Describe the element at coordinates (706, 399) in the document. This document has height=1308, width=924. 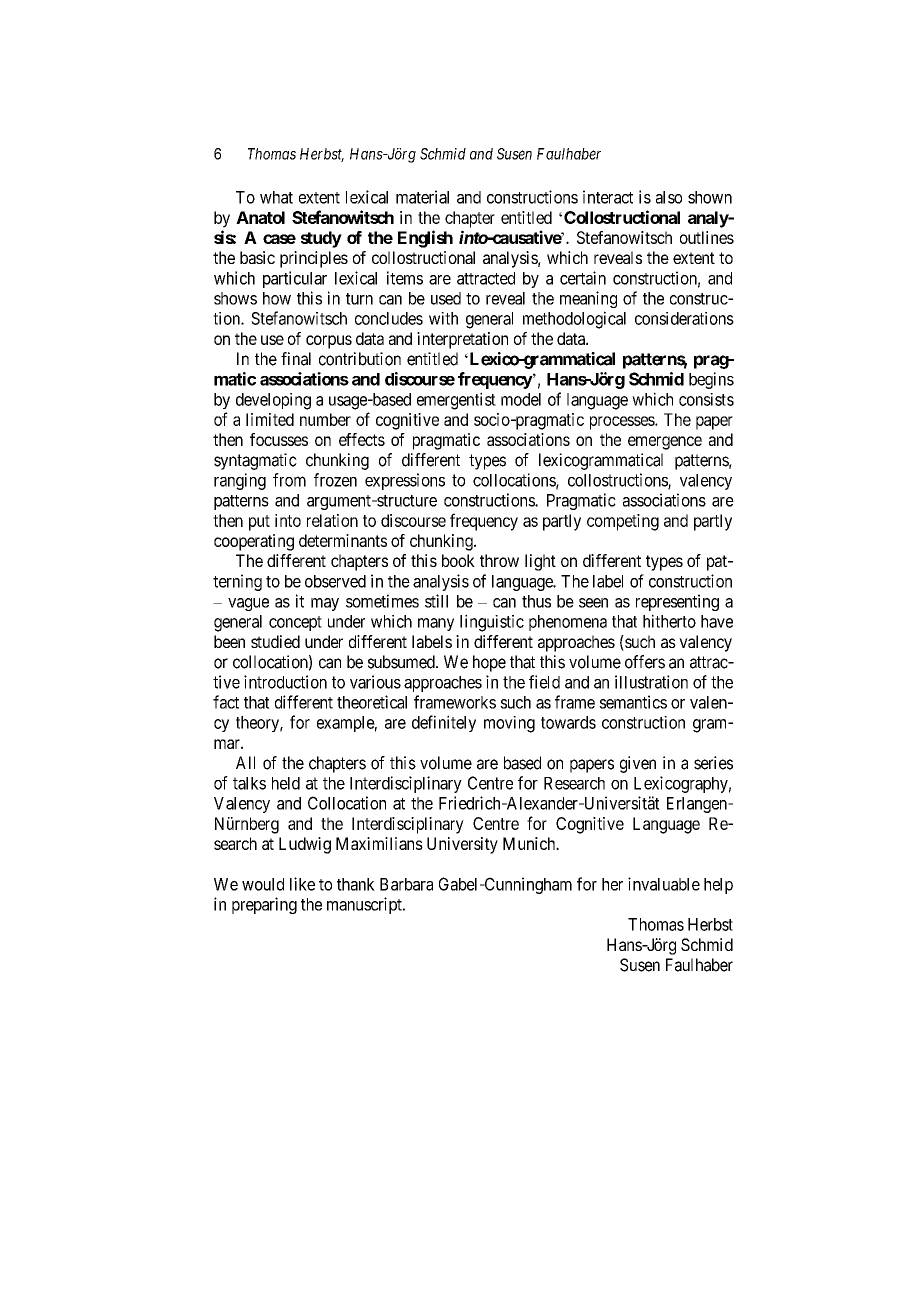
I see `consists` at that location.
